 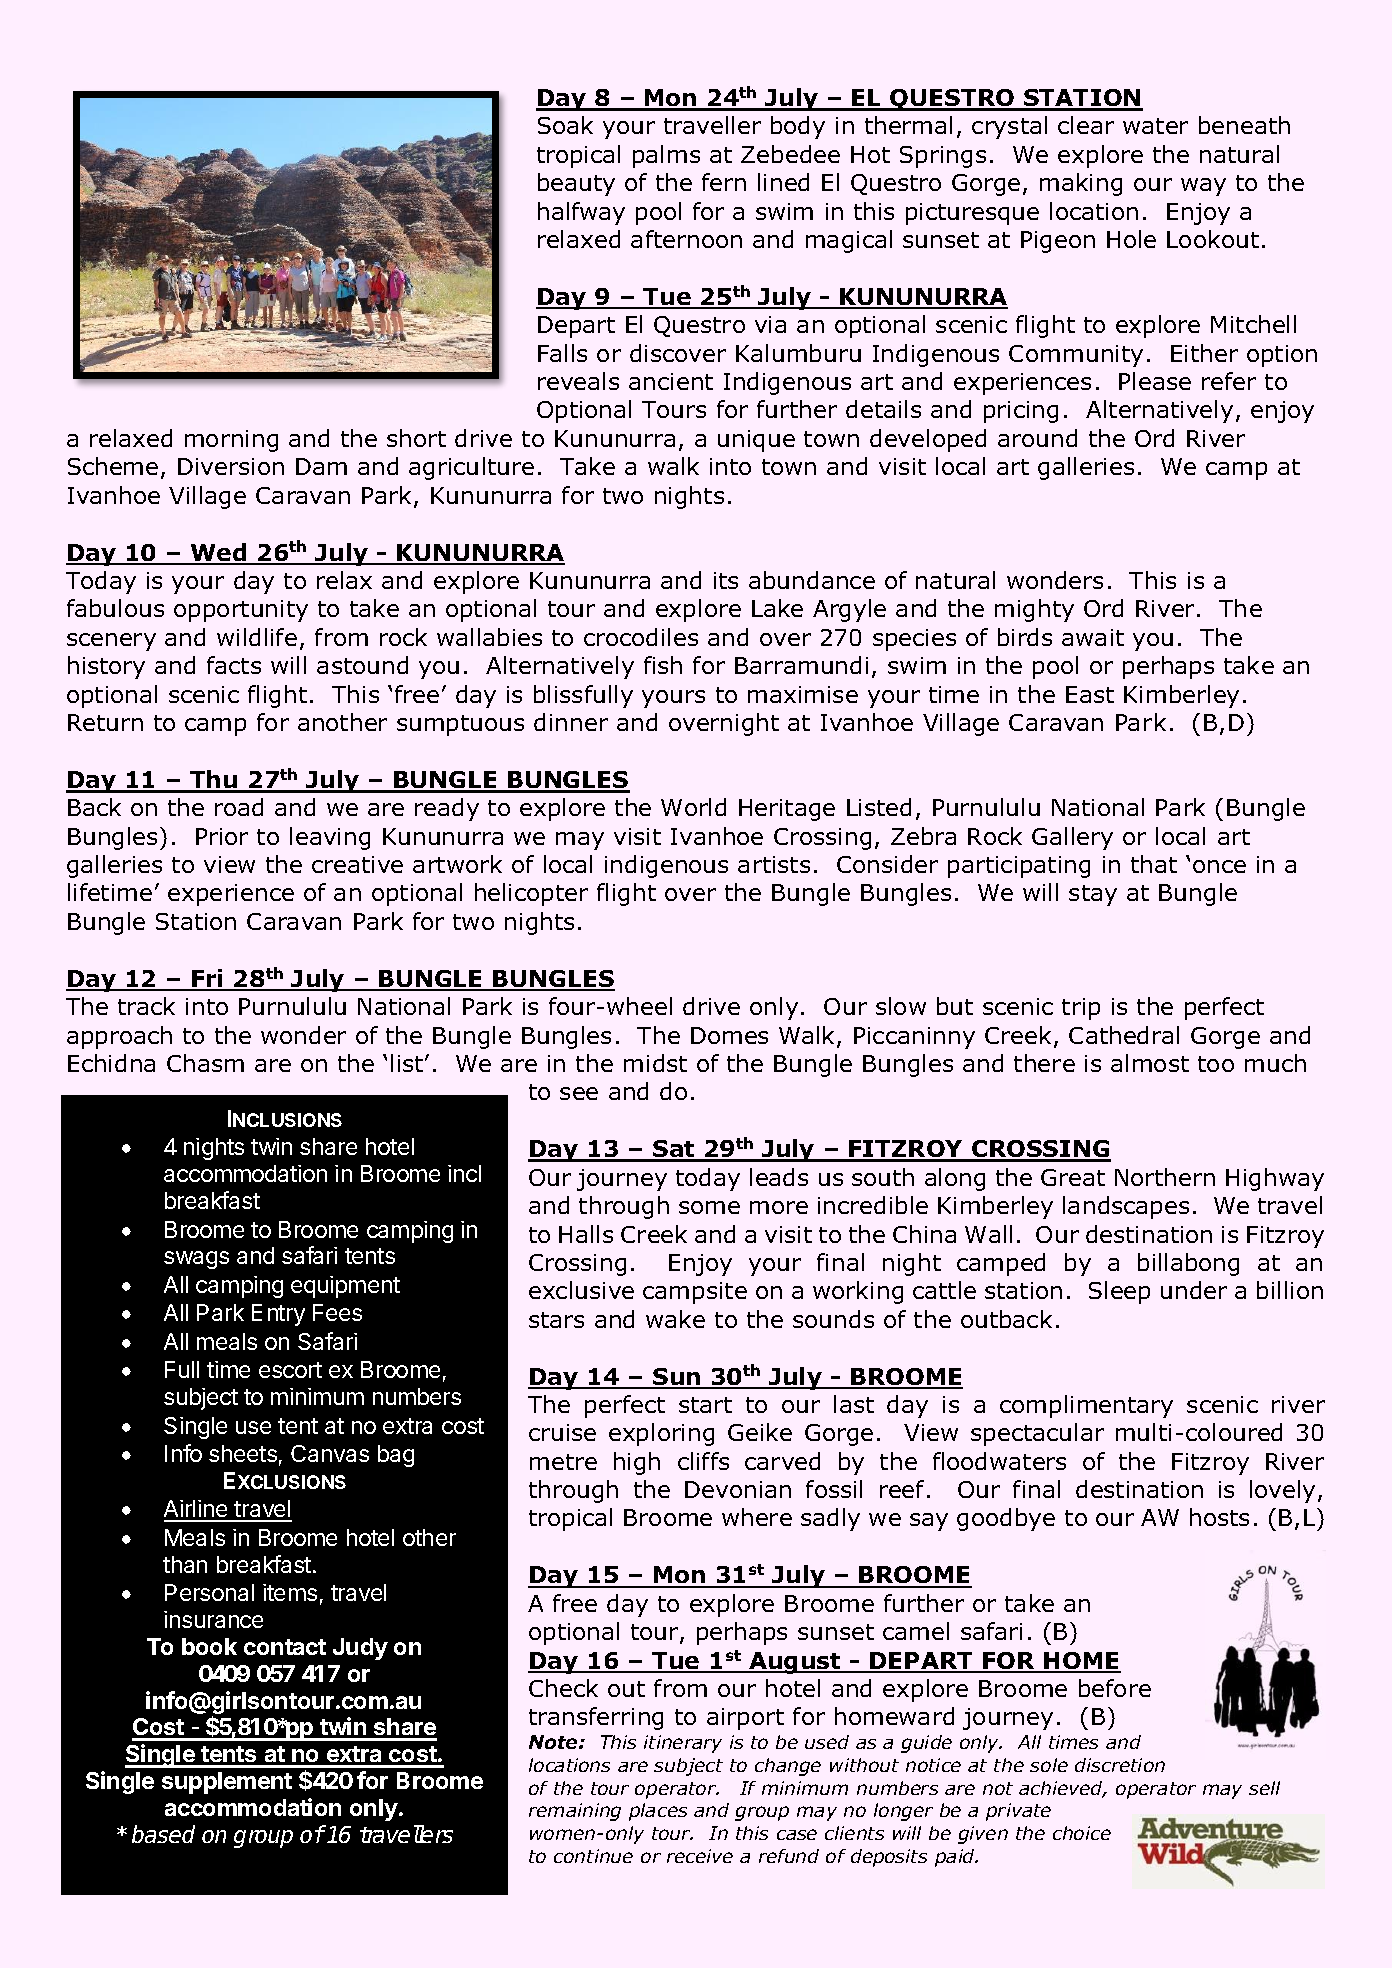 I want to click on Domes, so click(x=729, y=1035).
